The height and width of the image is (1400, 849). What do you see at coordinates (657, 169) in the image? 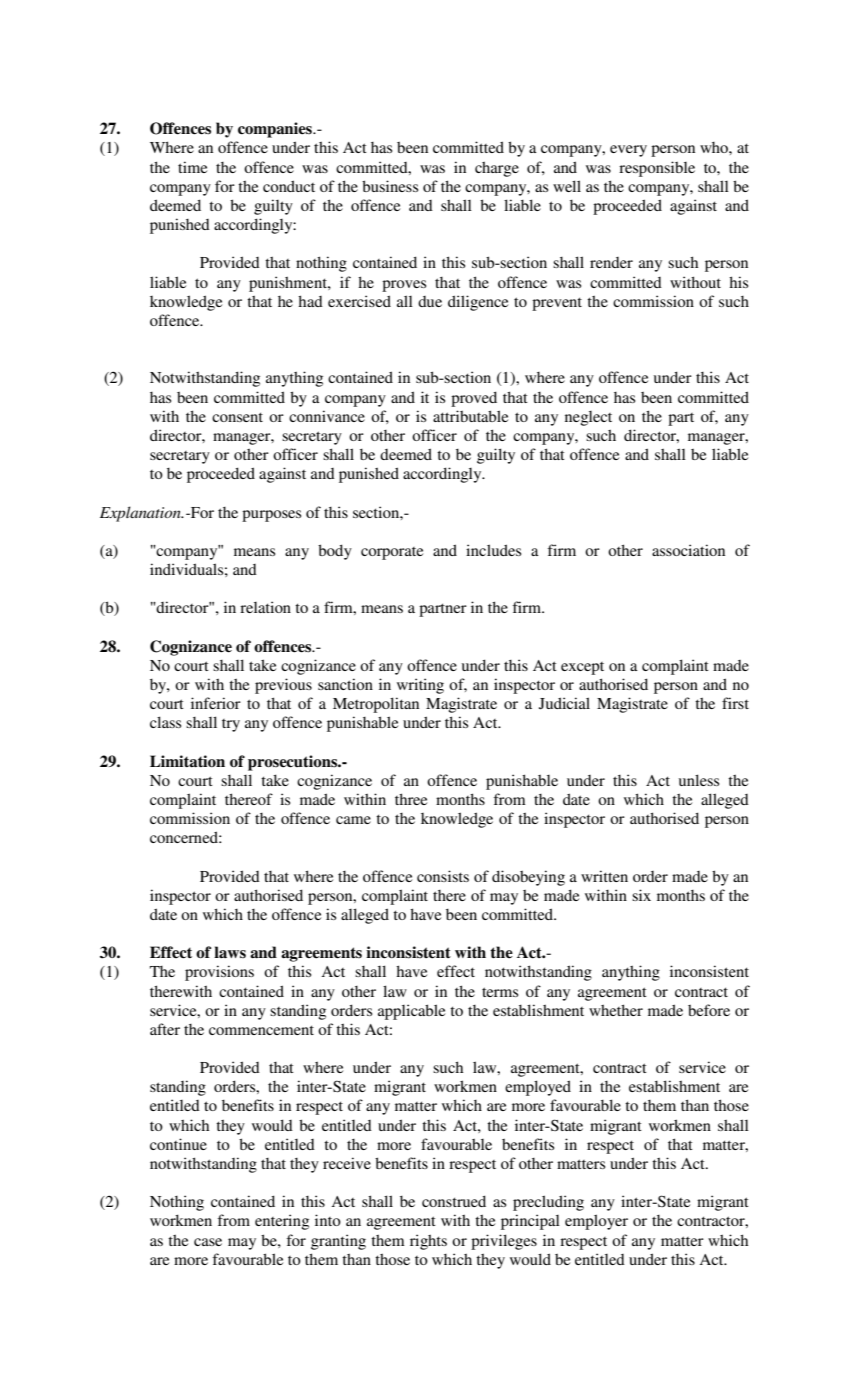
I see `responsible` at bounding box center [657, 169].
